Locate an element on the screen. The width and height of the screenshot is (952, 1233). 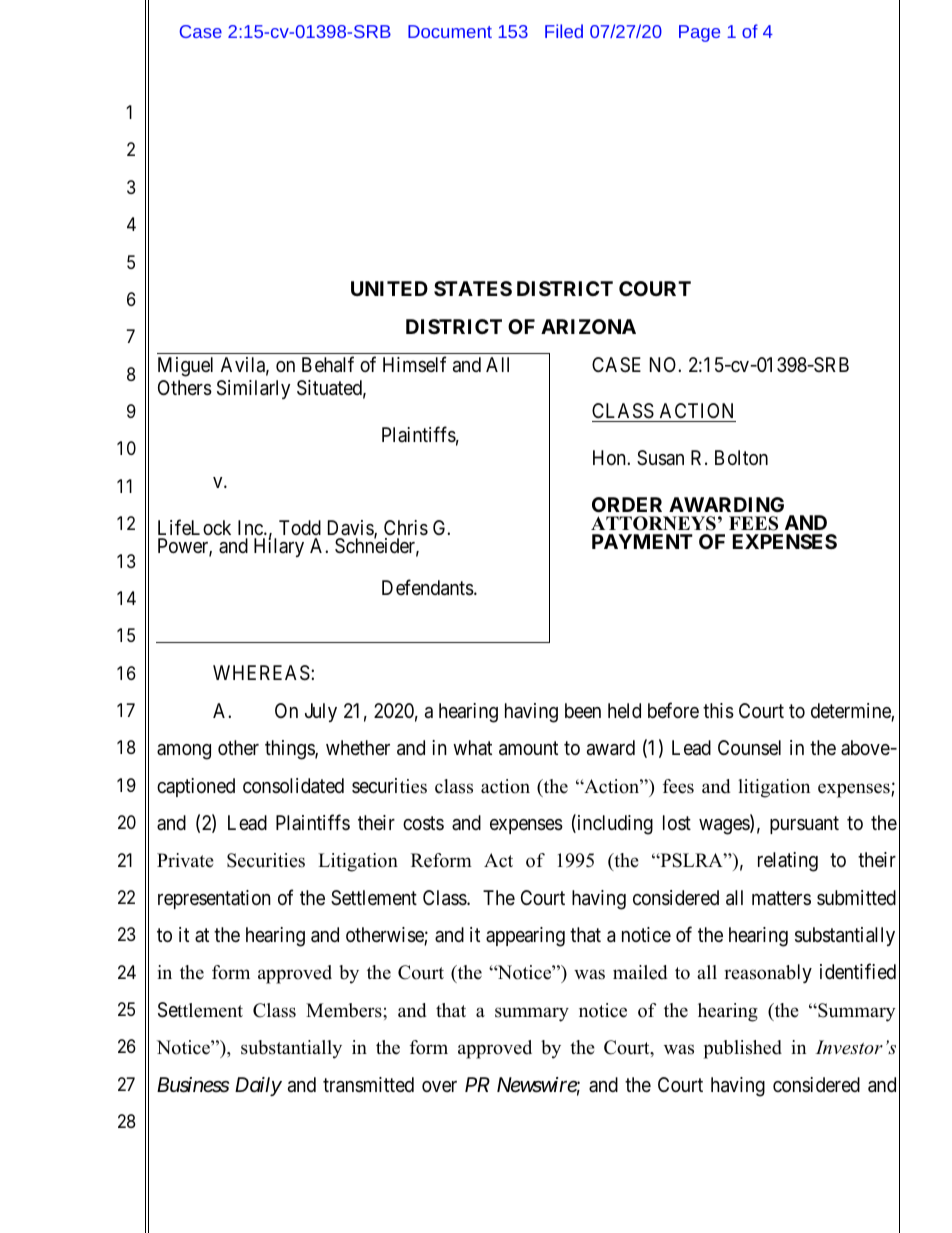
amount is located at coordinates (528, 749).
